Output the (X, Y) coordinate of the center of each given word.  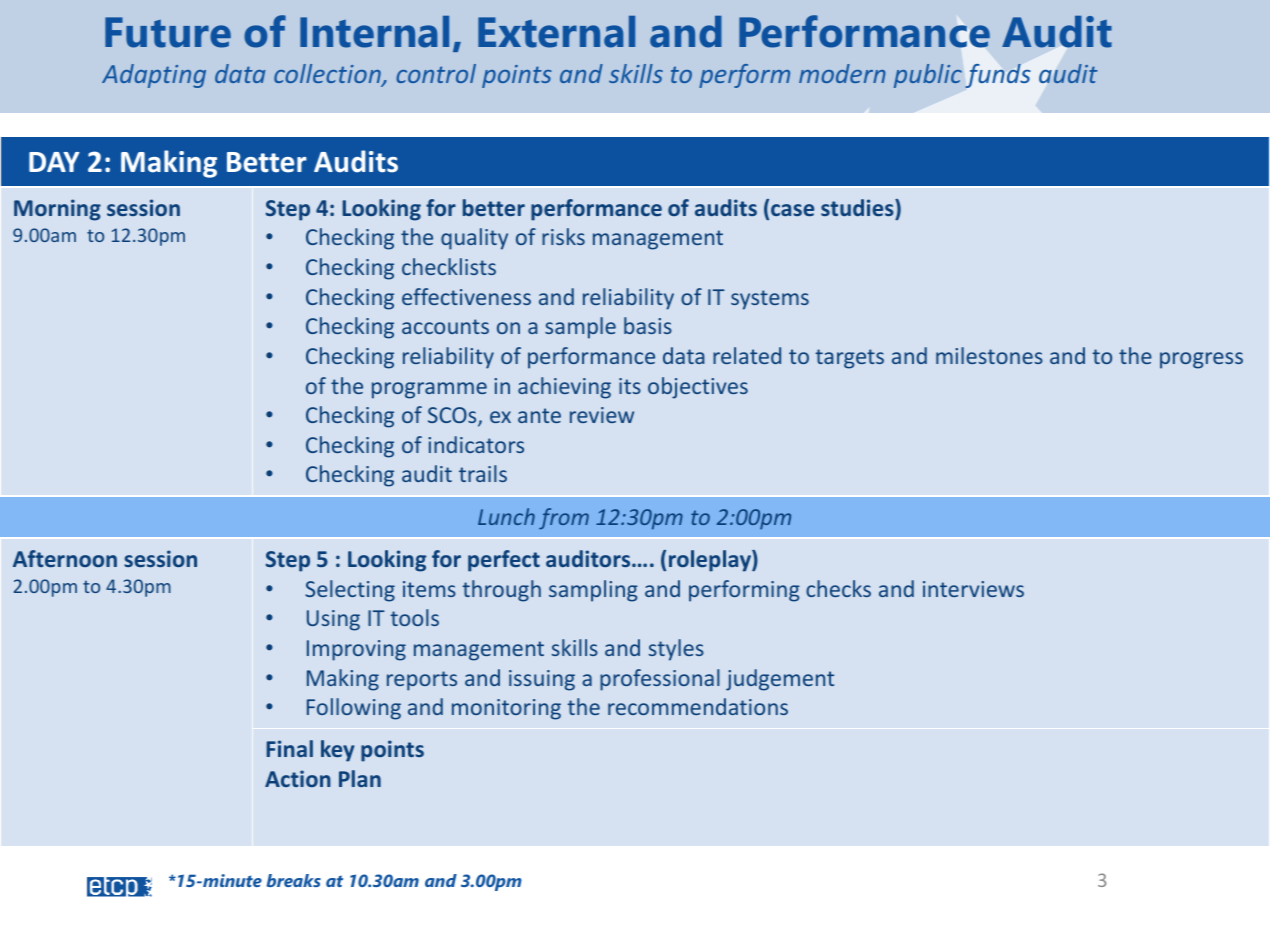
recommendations (698, 706)
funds (998, 76)
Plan (360, 778)
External (556, 32)
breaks (294, 880)
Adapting (154, 76)
